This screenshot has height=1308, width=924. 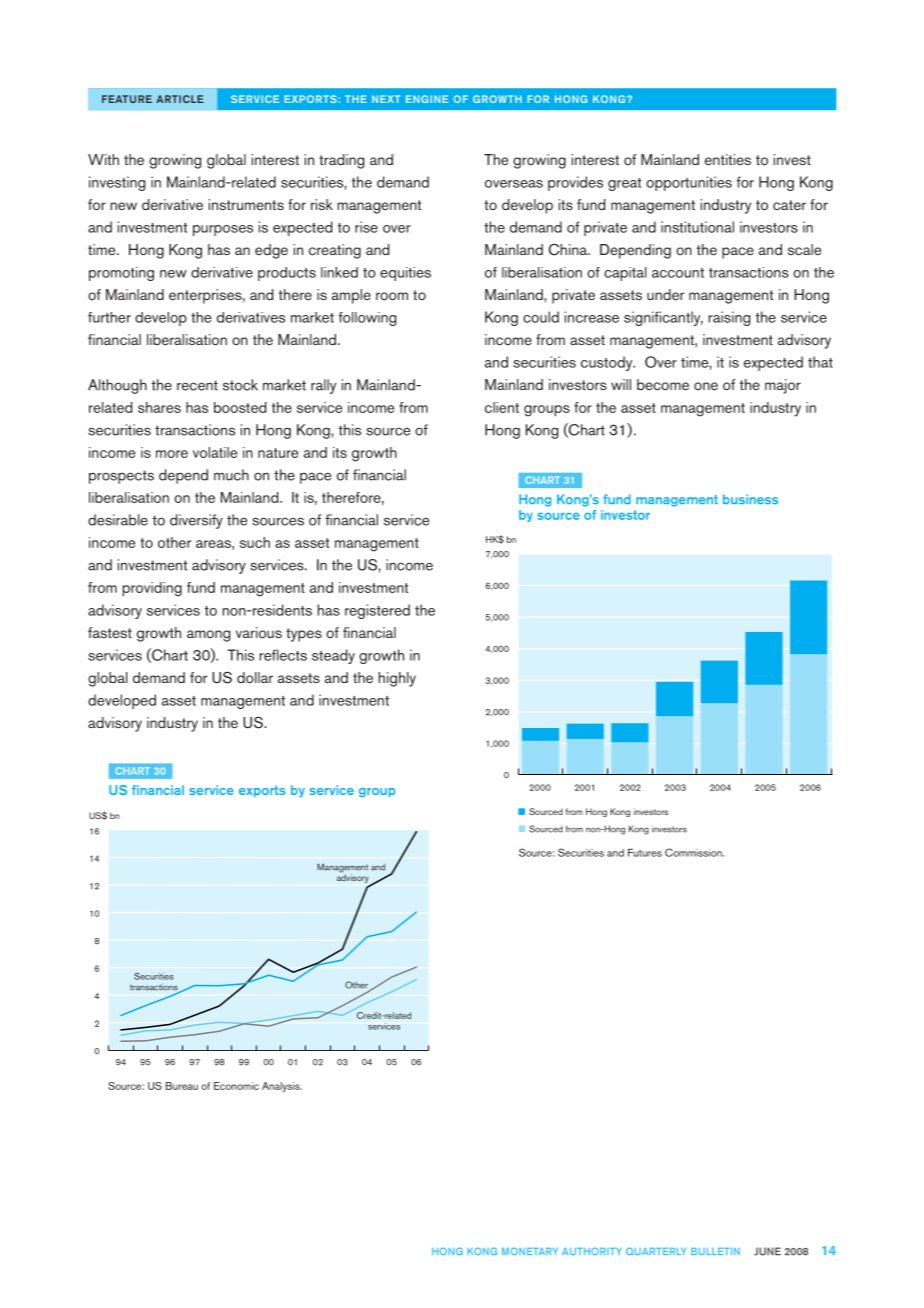 I want to click on highly, so click(x=397, y=679).
